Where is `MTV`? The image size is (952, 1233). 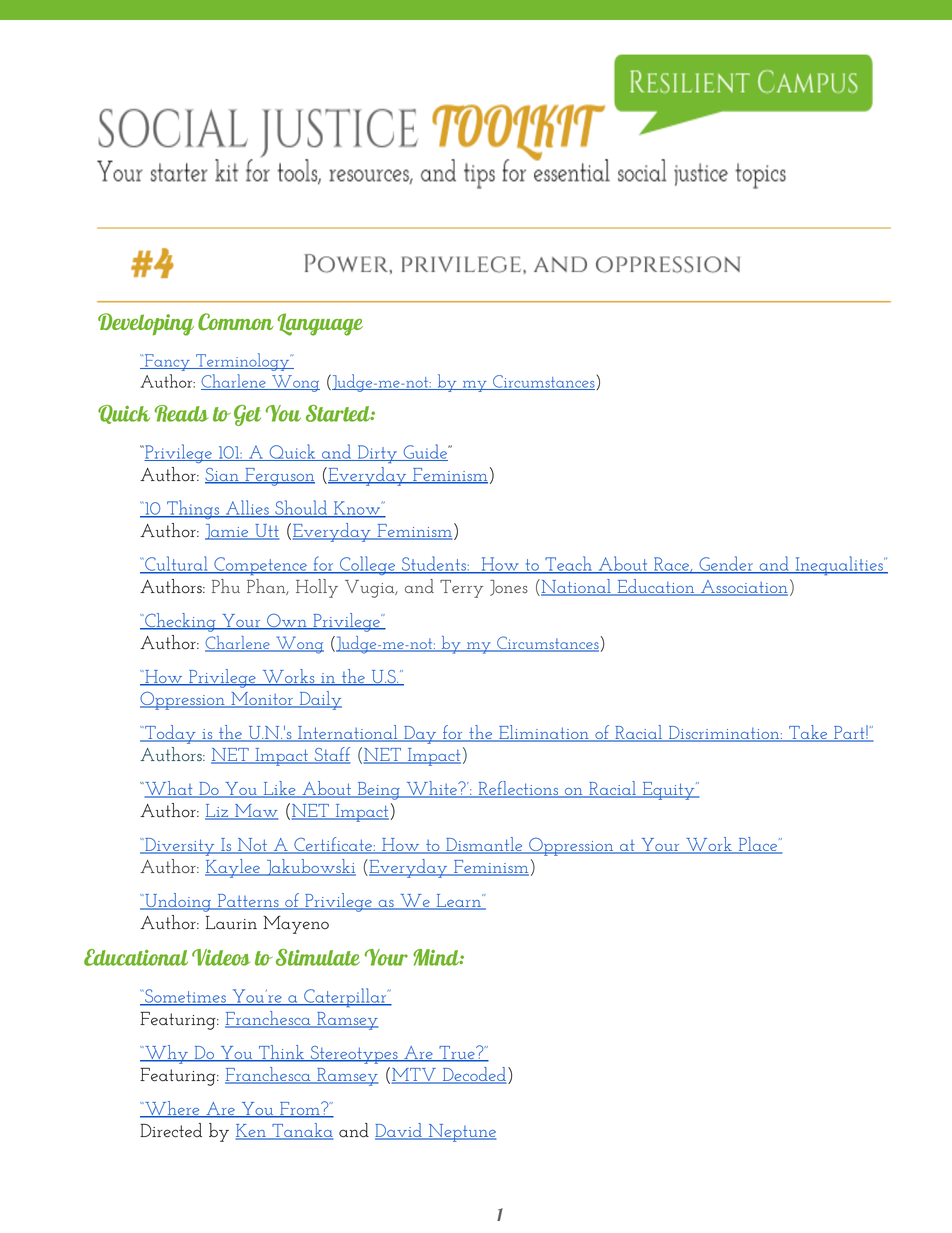 MTV is located at coordinates (415, 1076).
